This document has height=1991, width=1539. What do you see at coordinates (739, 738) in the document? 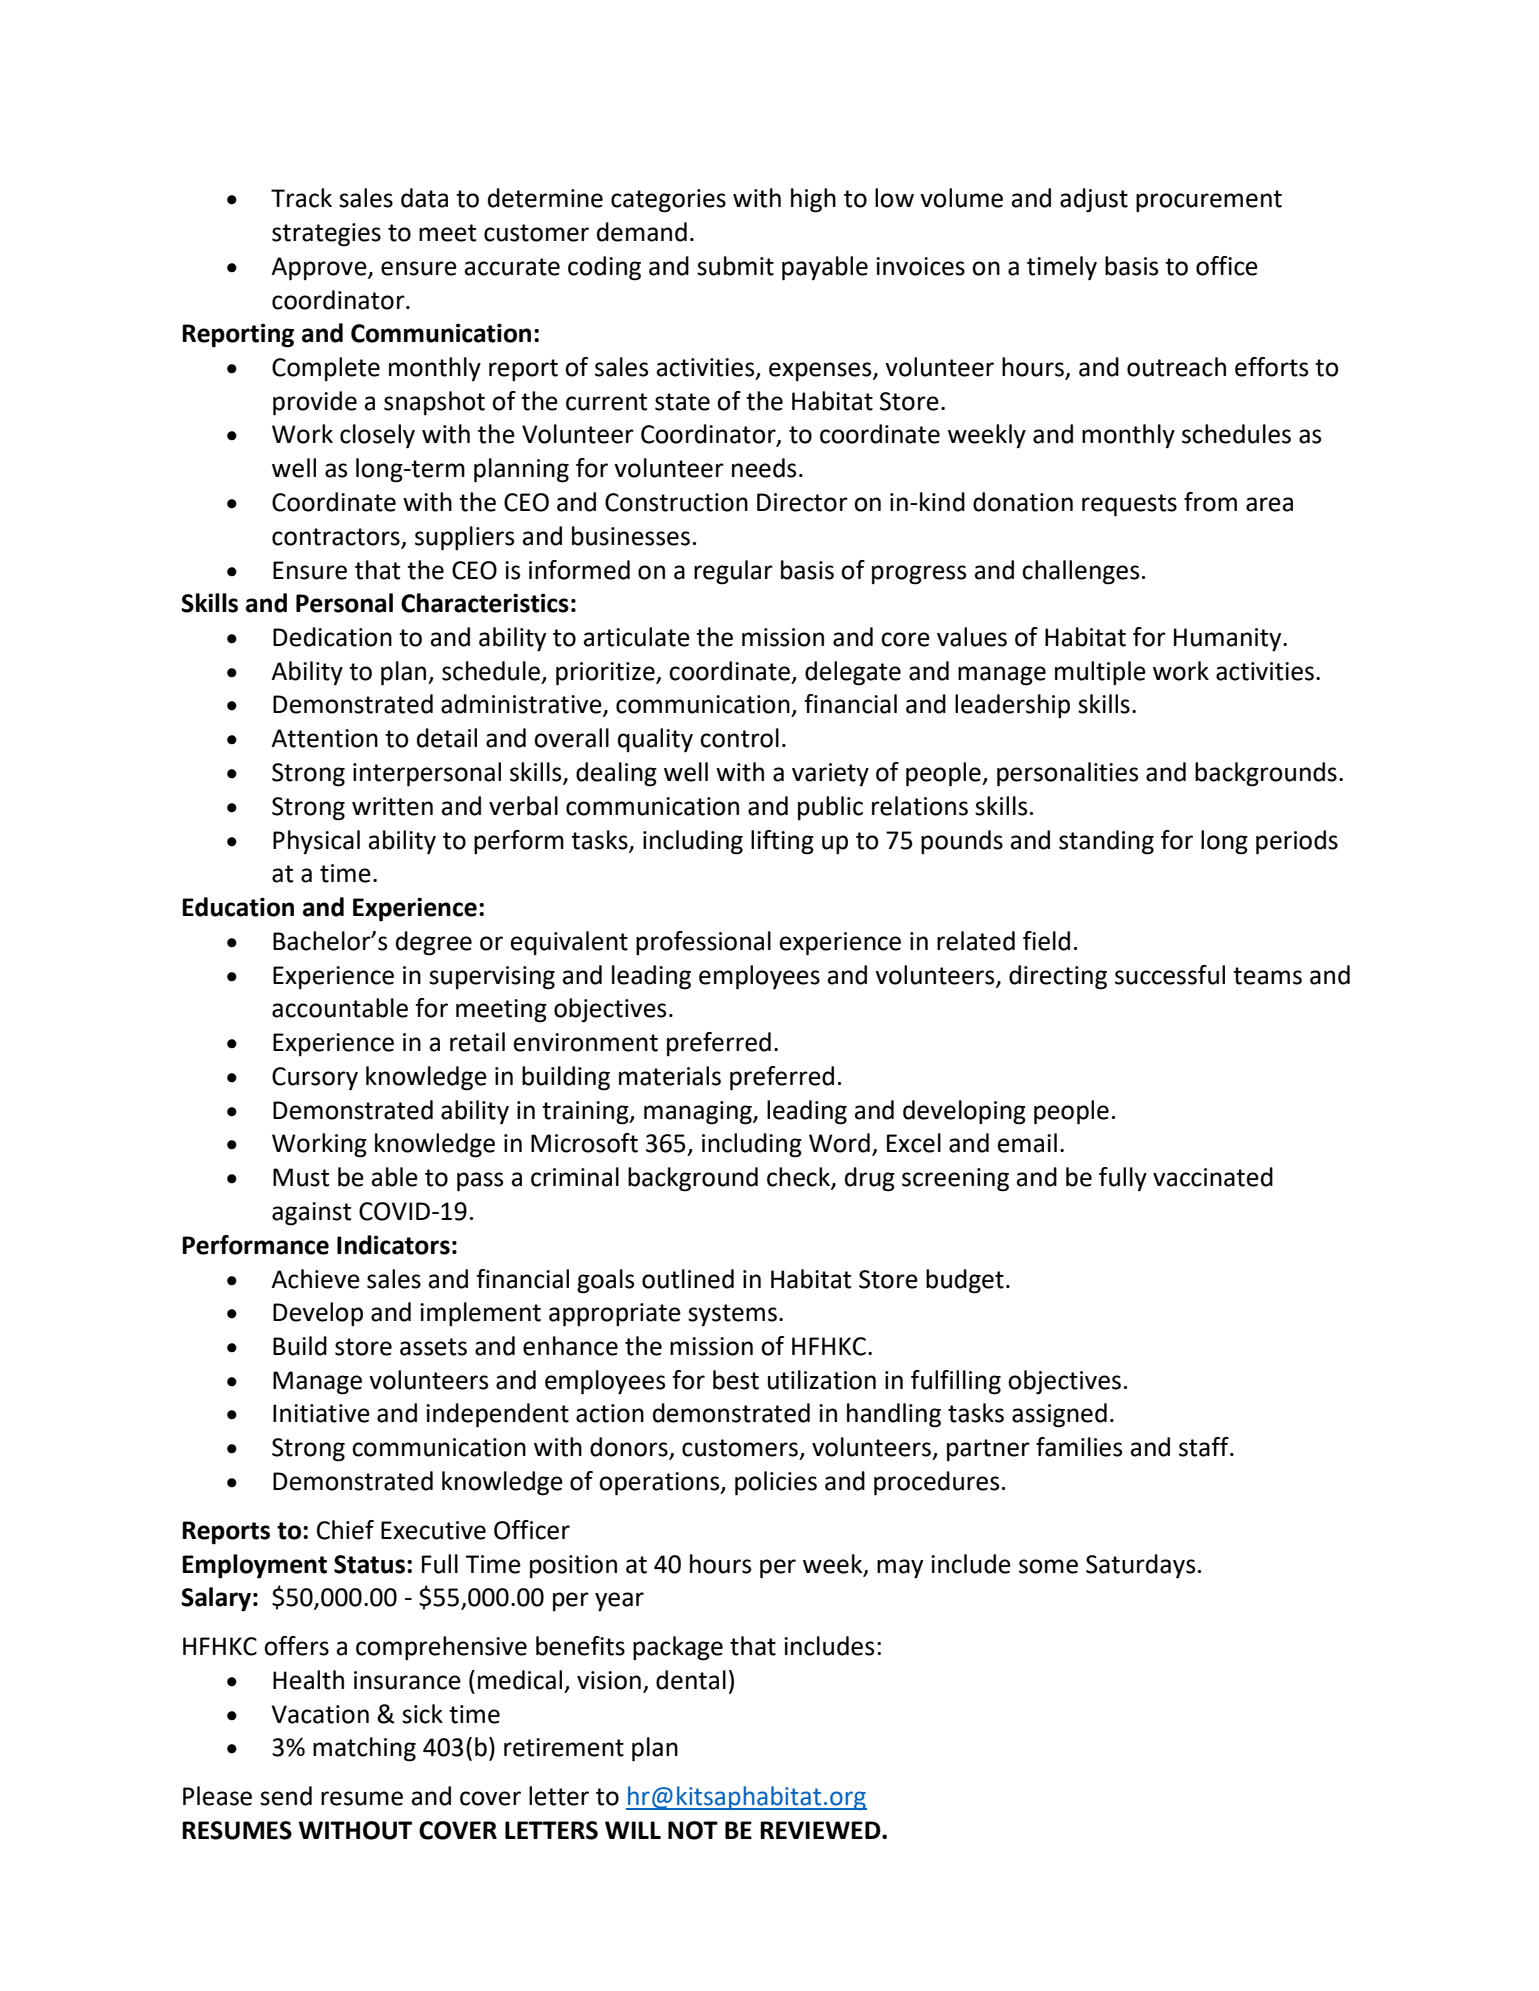
I see `control` at bounding box center [739, 738].
